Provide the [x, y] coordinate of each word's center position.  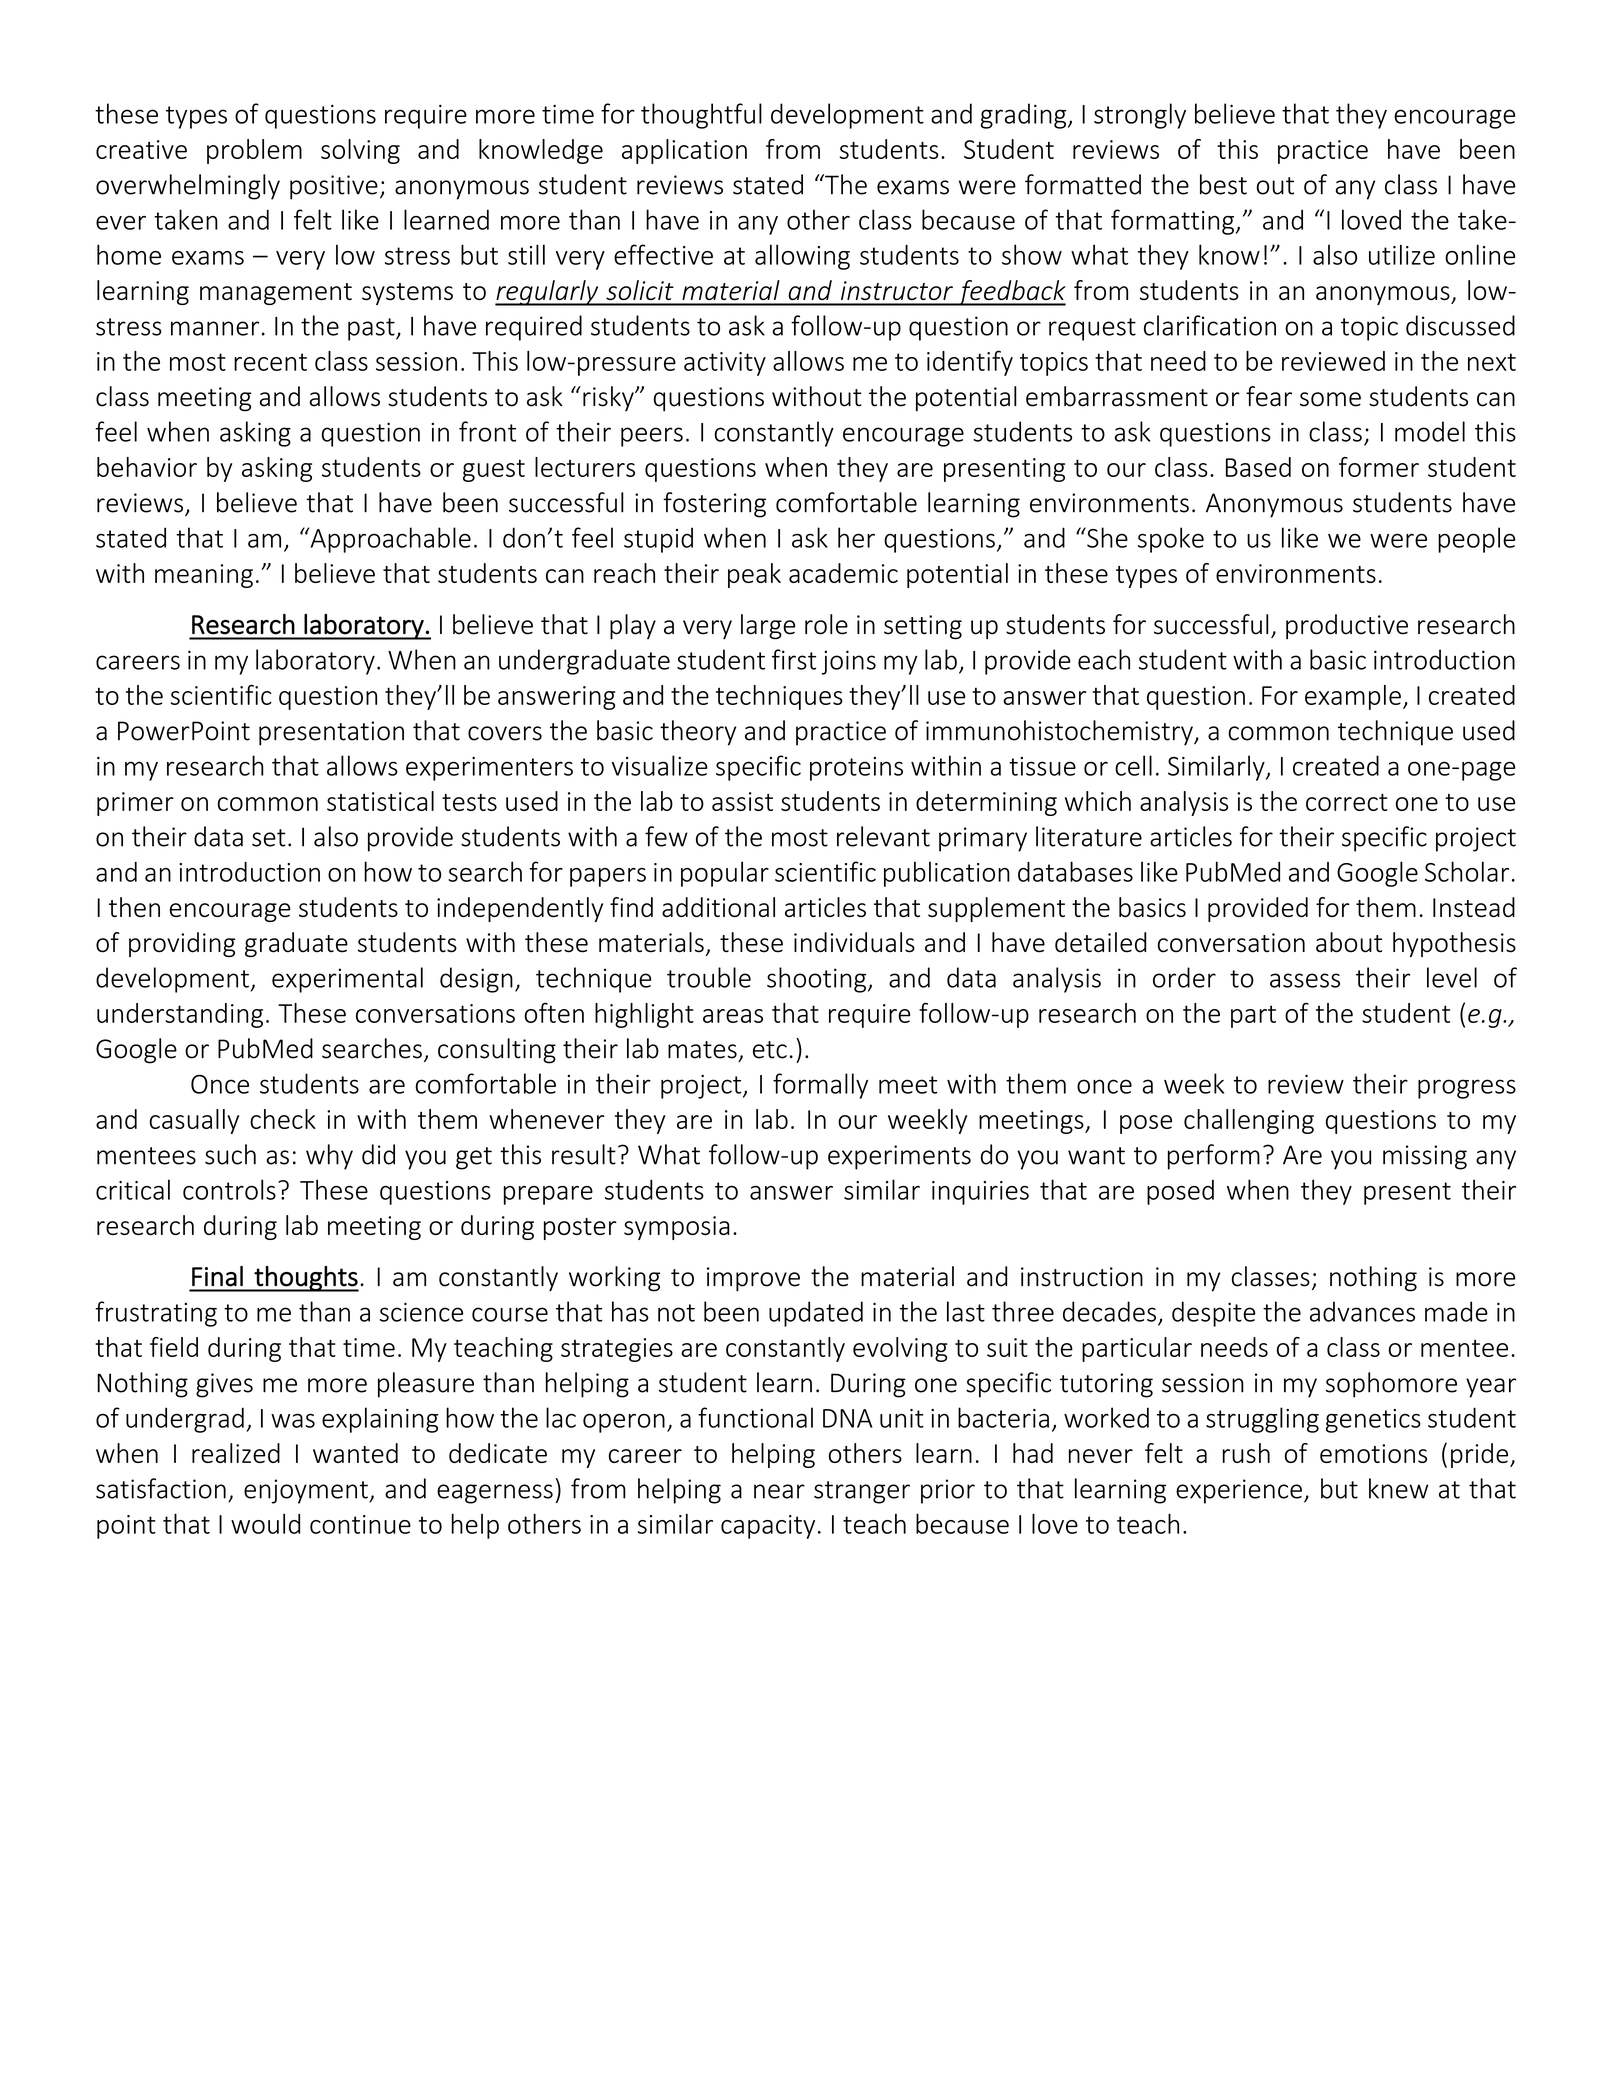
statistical [380, 801]
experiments [899, 1157]
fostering [714, 505]
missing [1425, 1157]
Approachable [389, 540]
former [1379, 467]
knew [1398, 1488]
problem [254, 151]
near [779, 1491]
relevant [883, 836]
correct [1347, 802]
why [329, 1157]
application [684, 151]
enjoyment [307, 1491]
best [1223, 184]
